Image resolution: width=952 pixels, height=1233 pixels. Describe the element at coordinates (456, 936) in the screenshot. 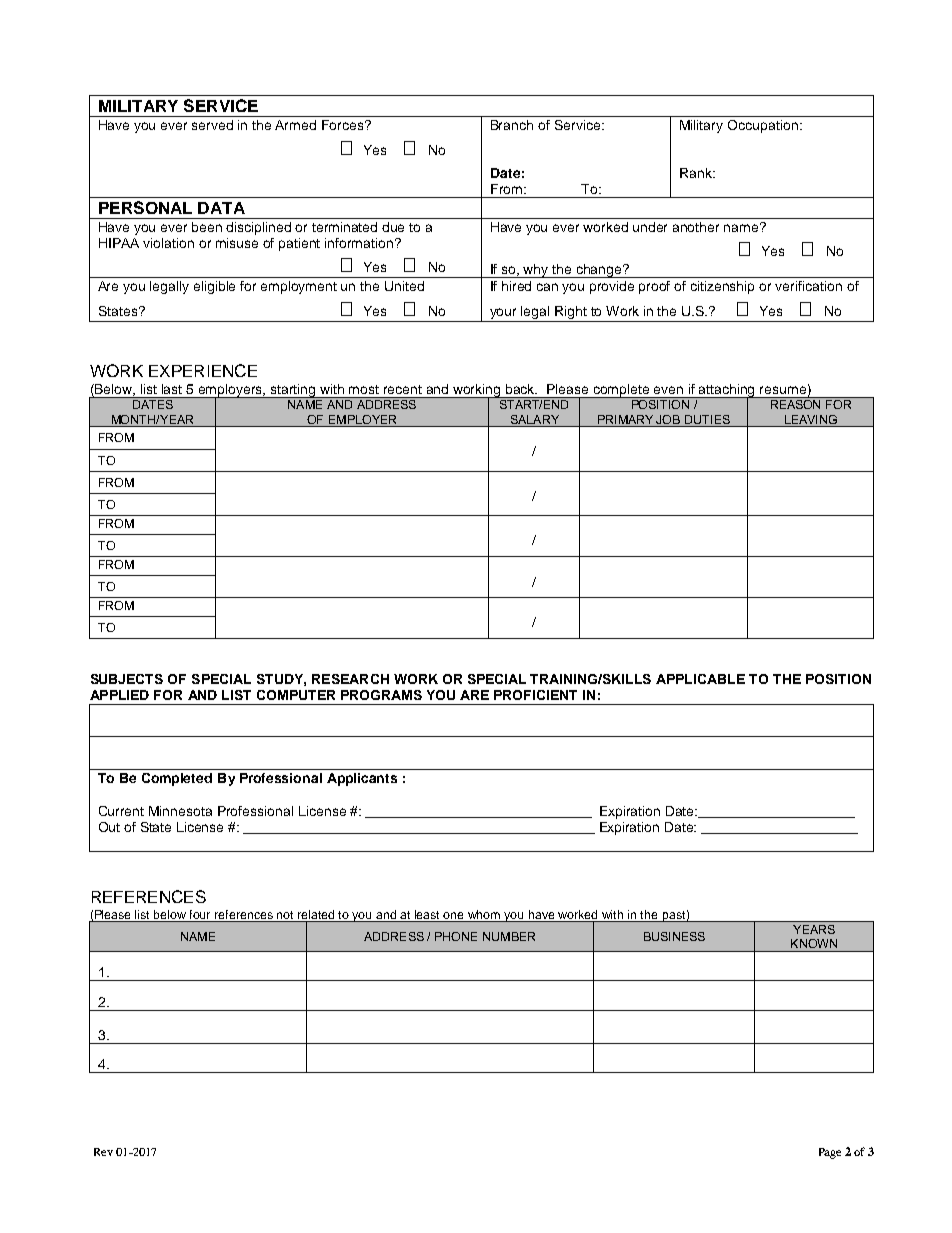

I see `PHONE` at that location.
